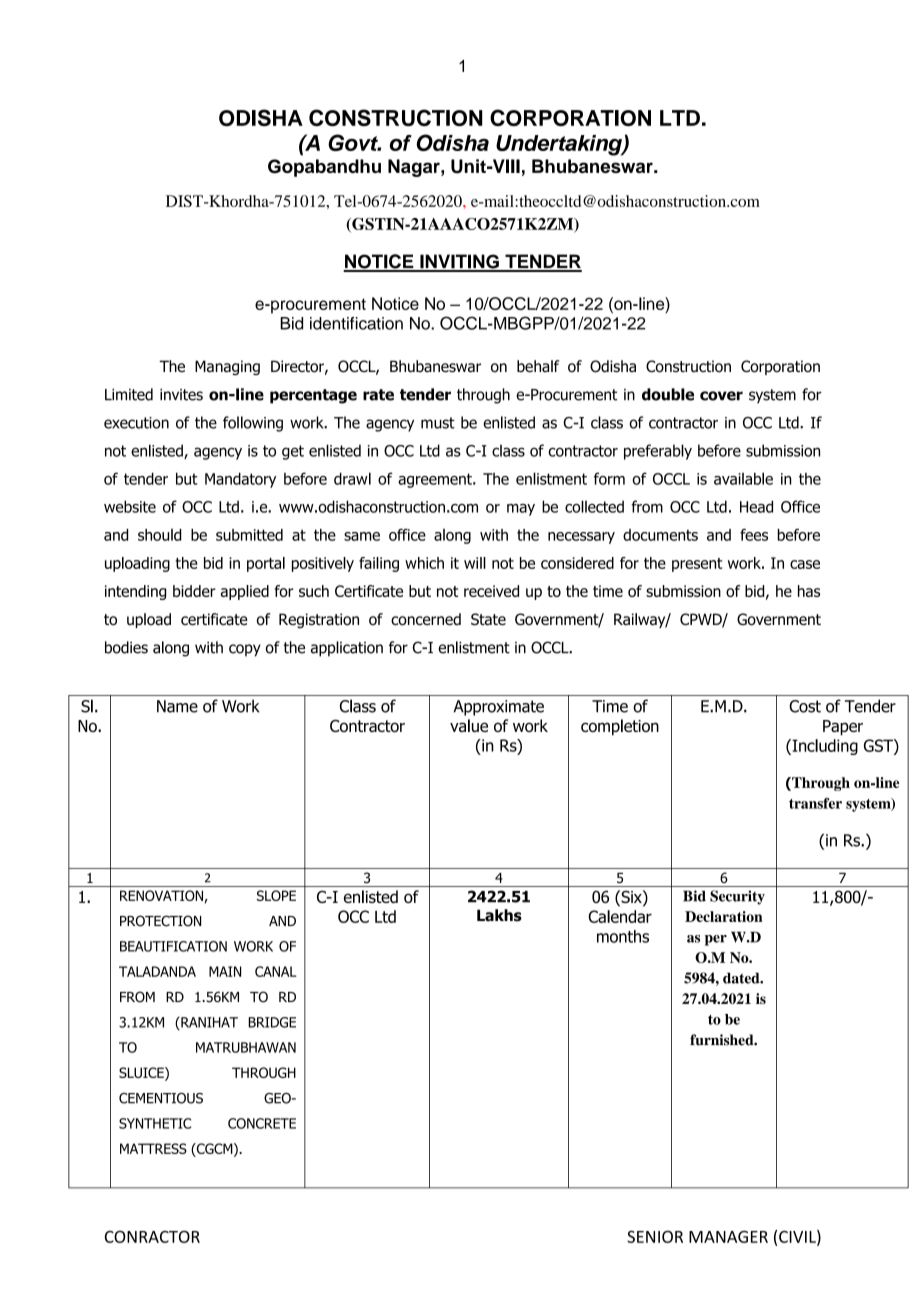 This screenshot has height=1307, width=924. I want to click on value, so click(469, 725).
